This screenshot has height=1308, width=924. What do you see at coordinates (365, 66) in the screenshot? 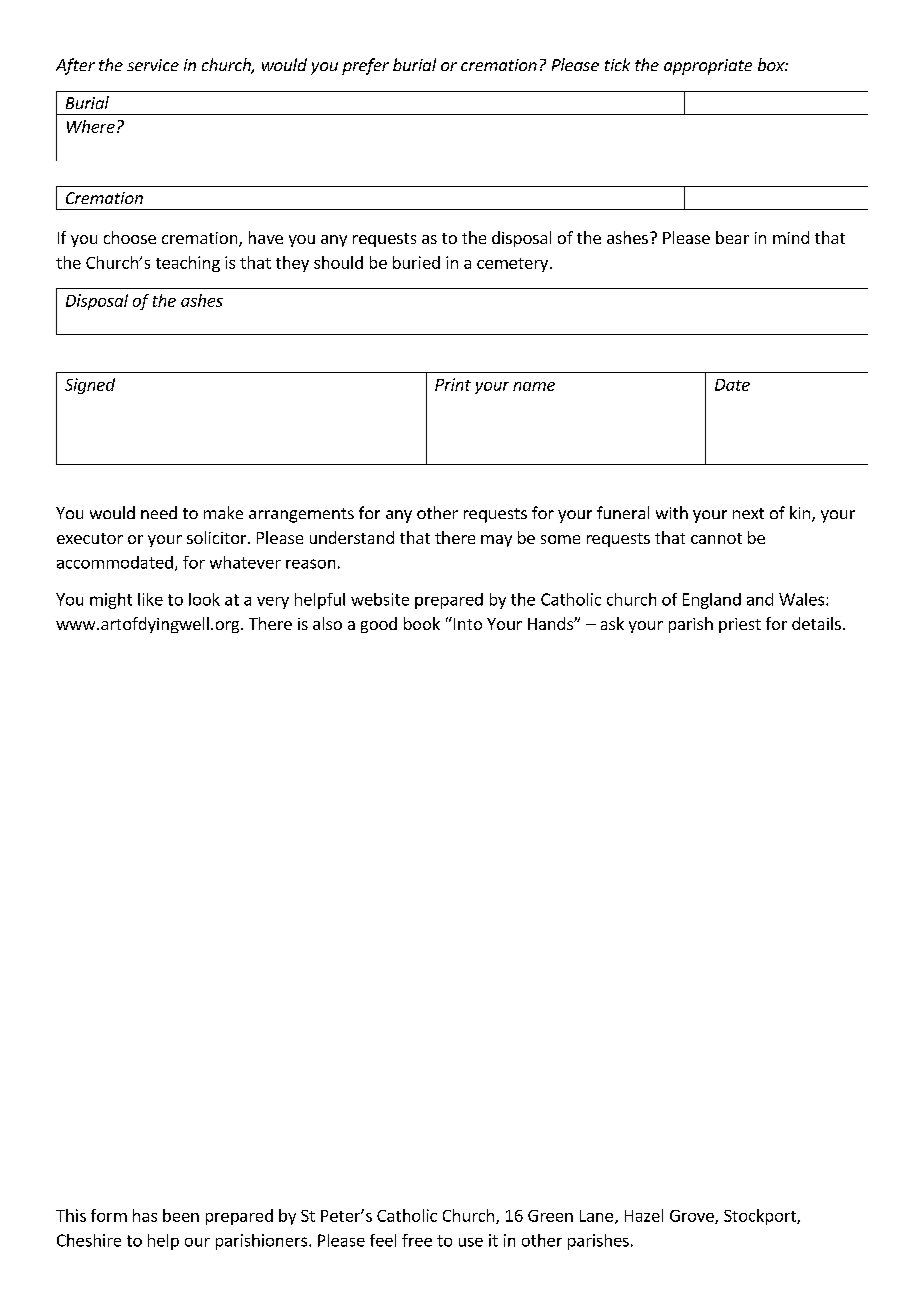
I see `prefer` at bounding box center [365, 66].
